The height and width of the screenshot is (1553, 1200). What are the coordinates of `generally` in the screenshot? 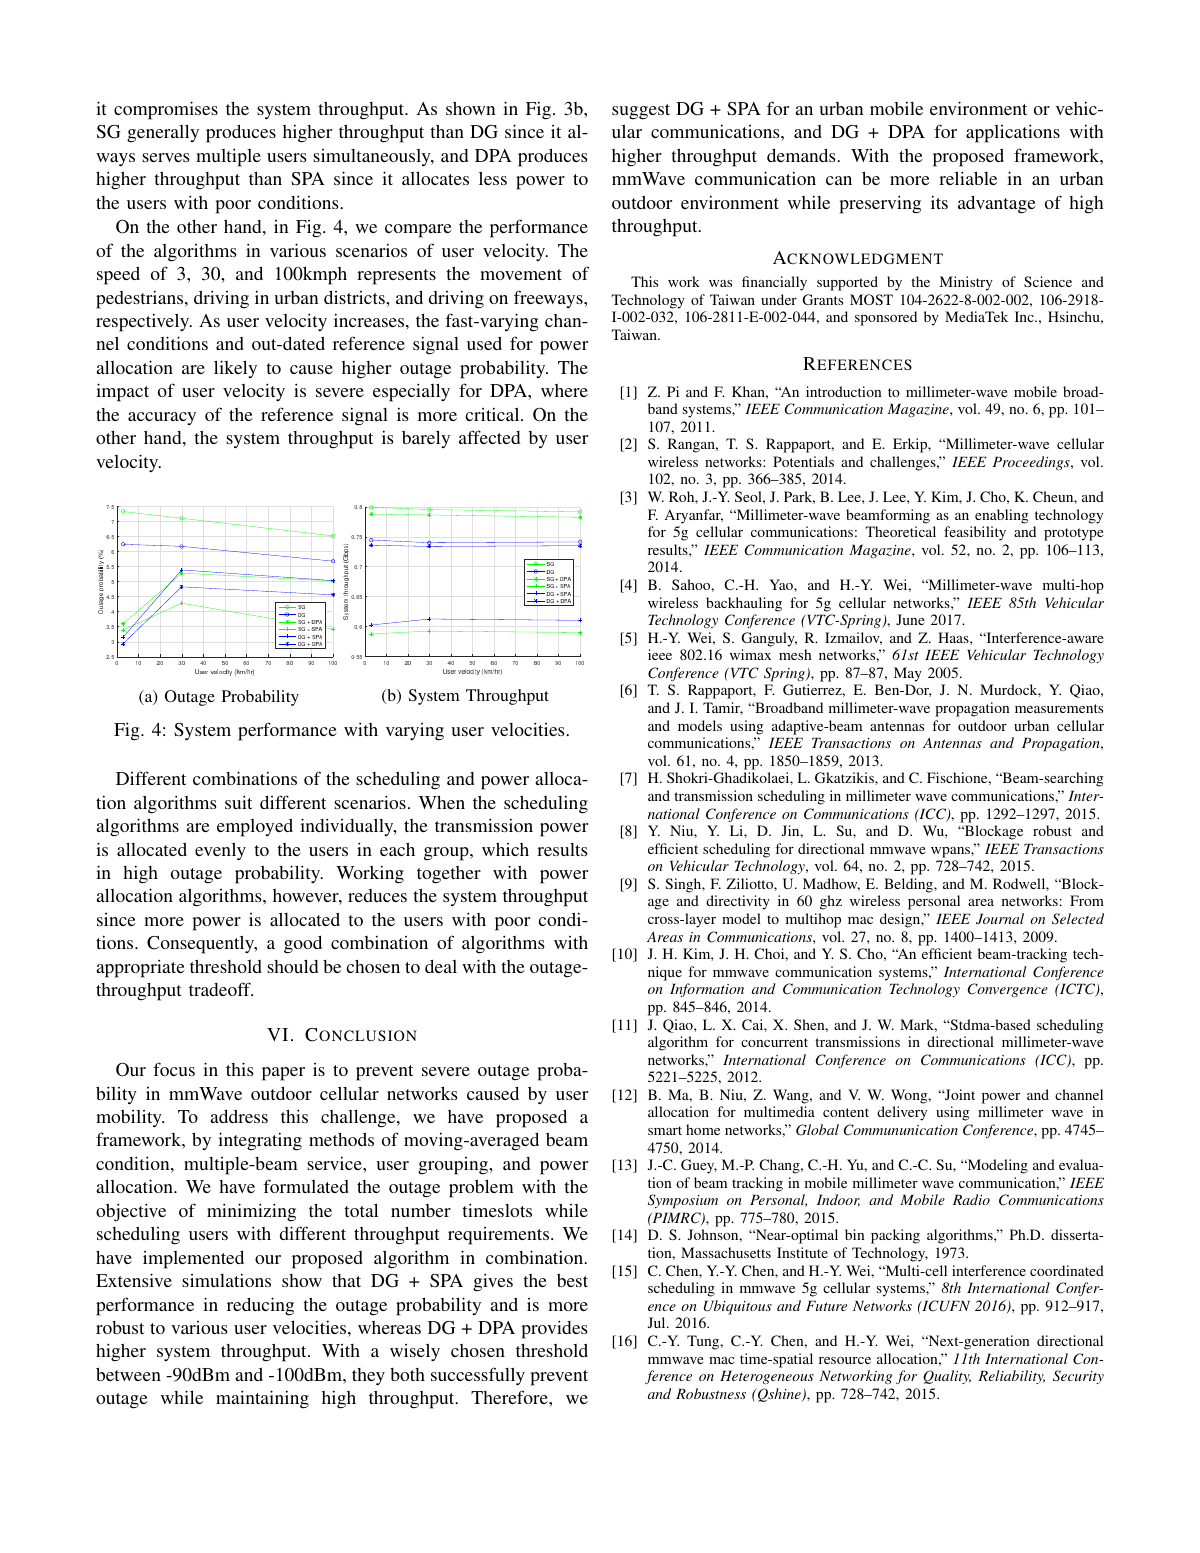 It's located at (163, 133).
